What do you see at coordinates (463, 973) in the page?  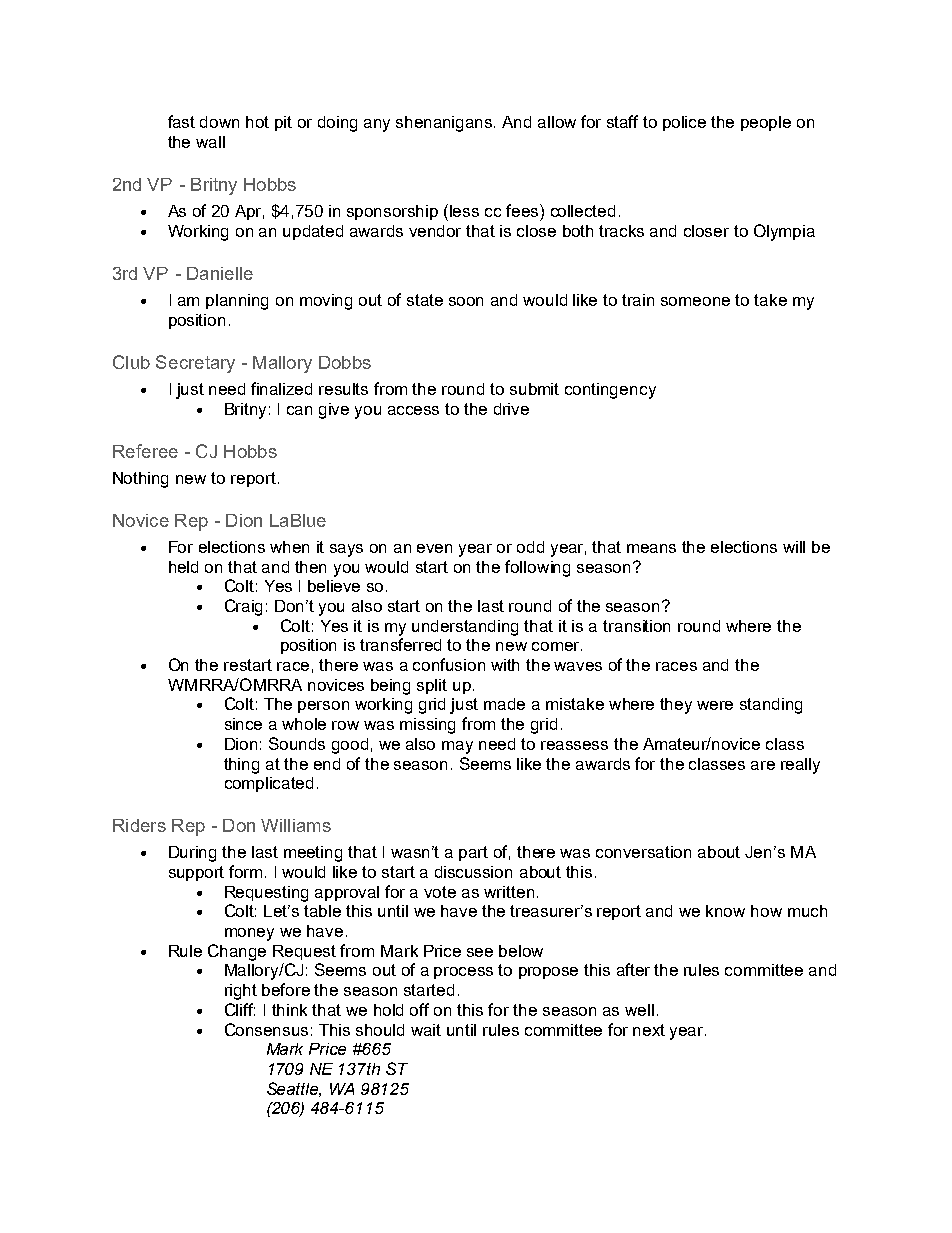 I see `process` at bounding box center [463, 973].
